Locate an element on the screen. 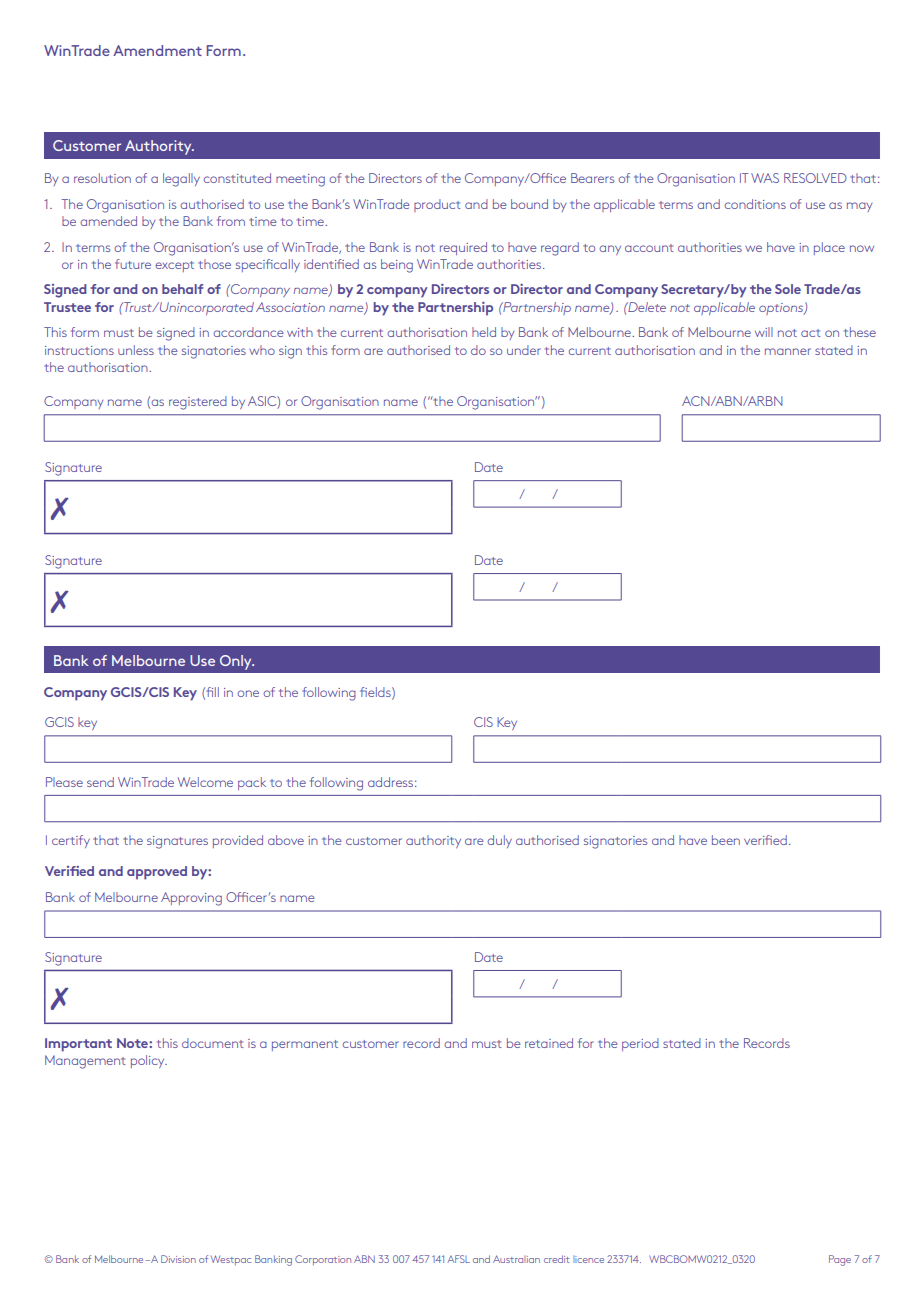 This screenshot has width=924, height=1308. retained is located at coordinates (549, 1043).
